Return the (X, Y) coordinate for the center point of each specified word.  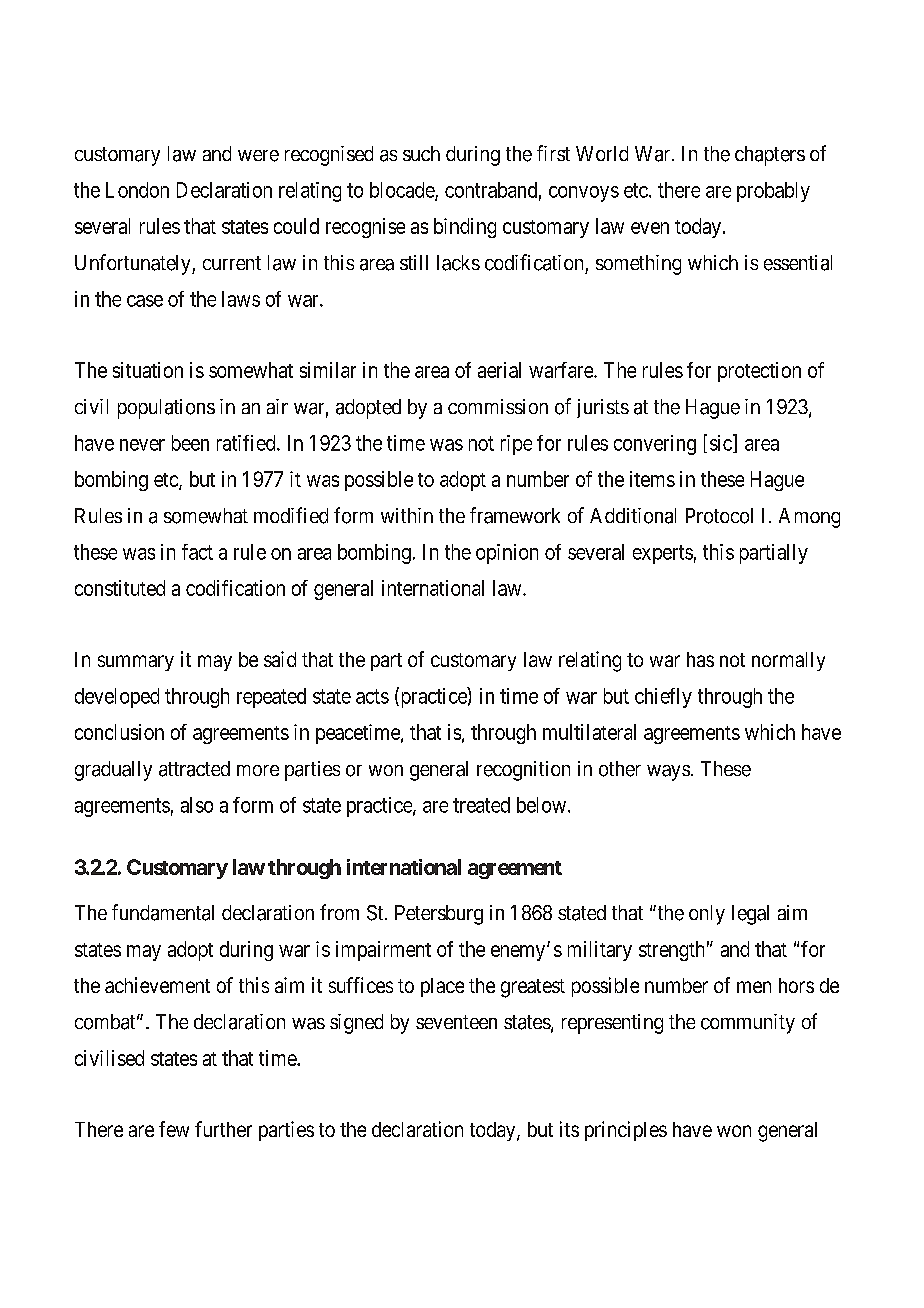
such (421, 153)
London (137, 190)
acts (372, 696)
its (569, 1129)
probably (773, 192)
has (700, 659)
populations (166, 409)
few (174, 1129)
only (707, 915)
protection (759, 372)
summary (136, 663)
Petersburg (439, 915)
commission (498, 406)
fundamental (163, 912)
